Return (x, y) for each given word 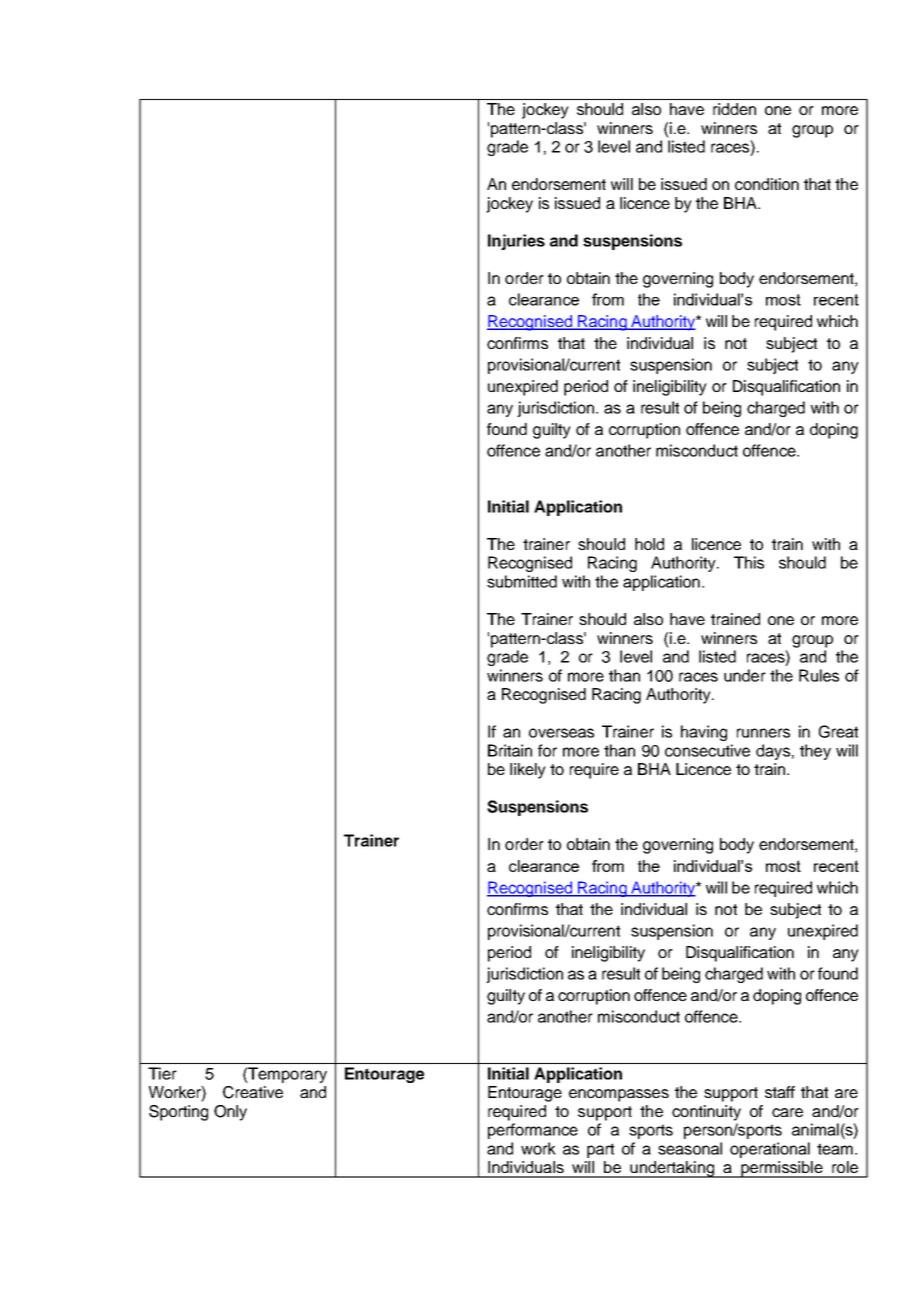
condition (767, 184)
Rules (819, 675)
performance (533, 1131)
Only (230, 1113)
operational (770, 1150)
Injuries (516, 242)
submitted (522, 581)
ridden (734, 109)
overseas (561, 733)
